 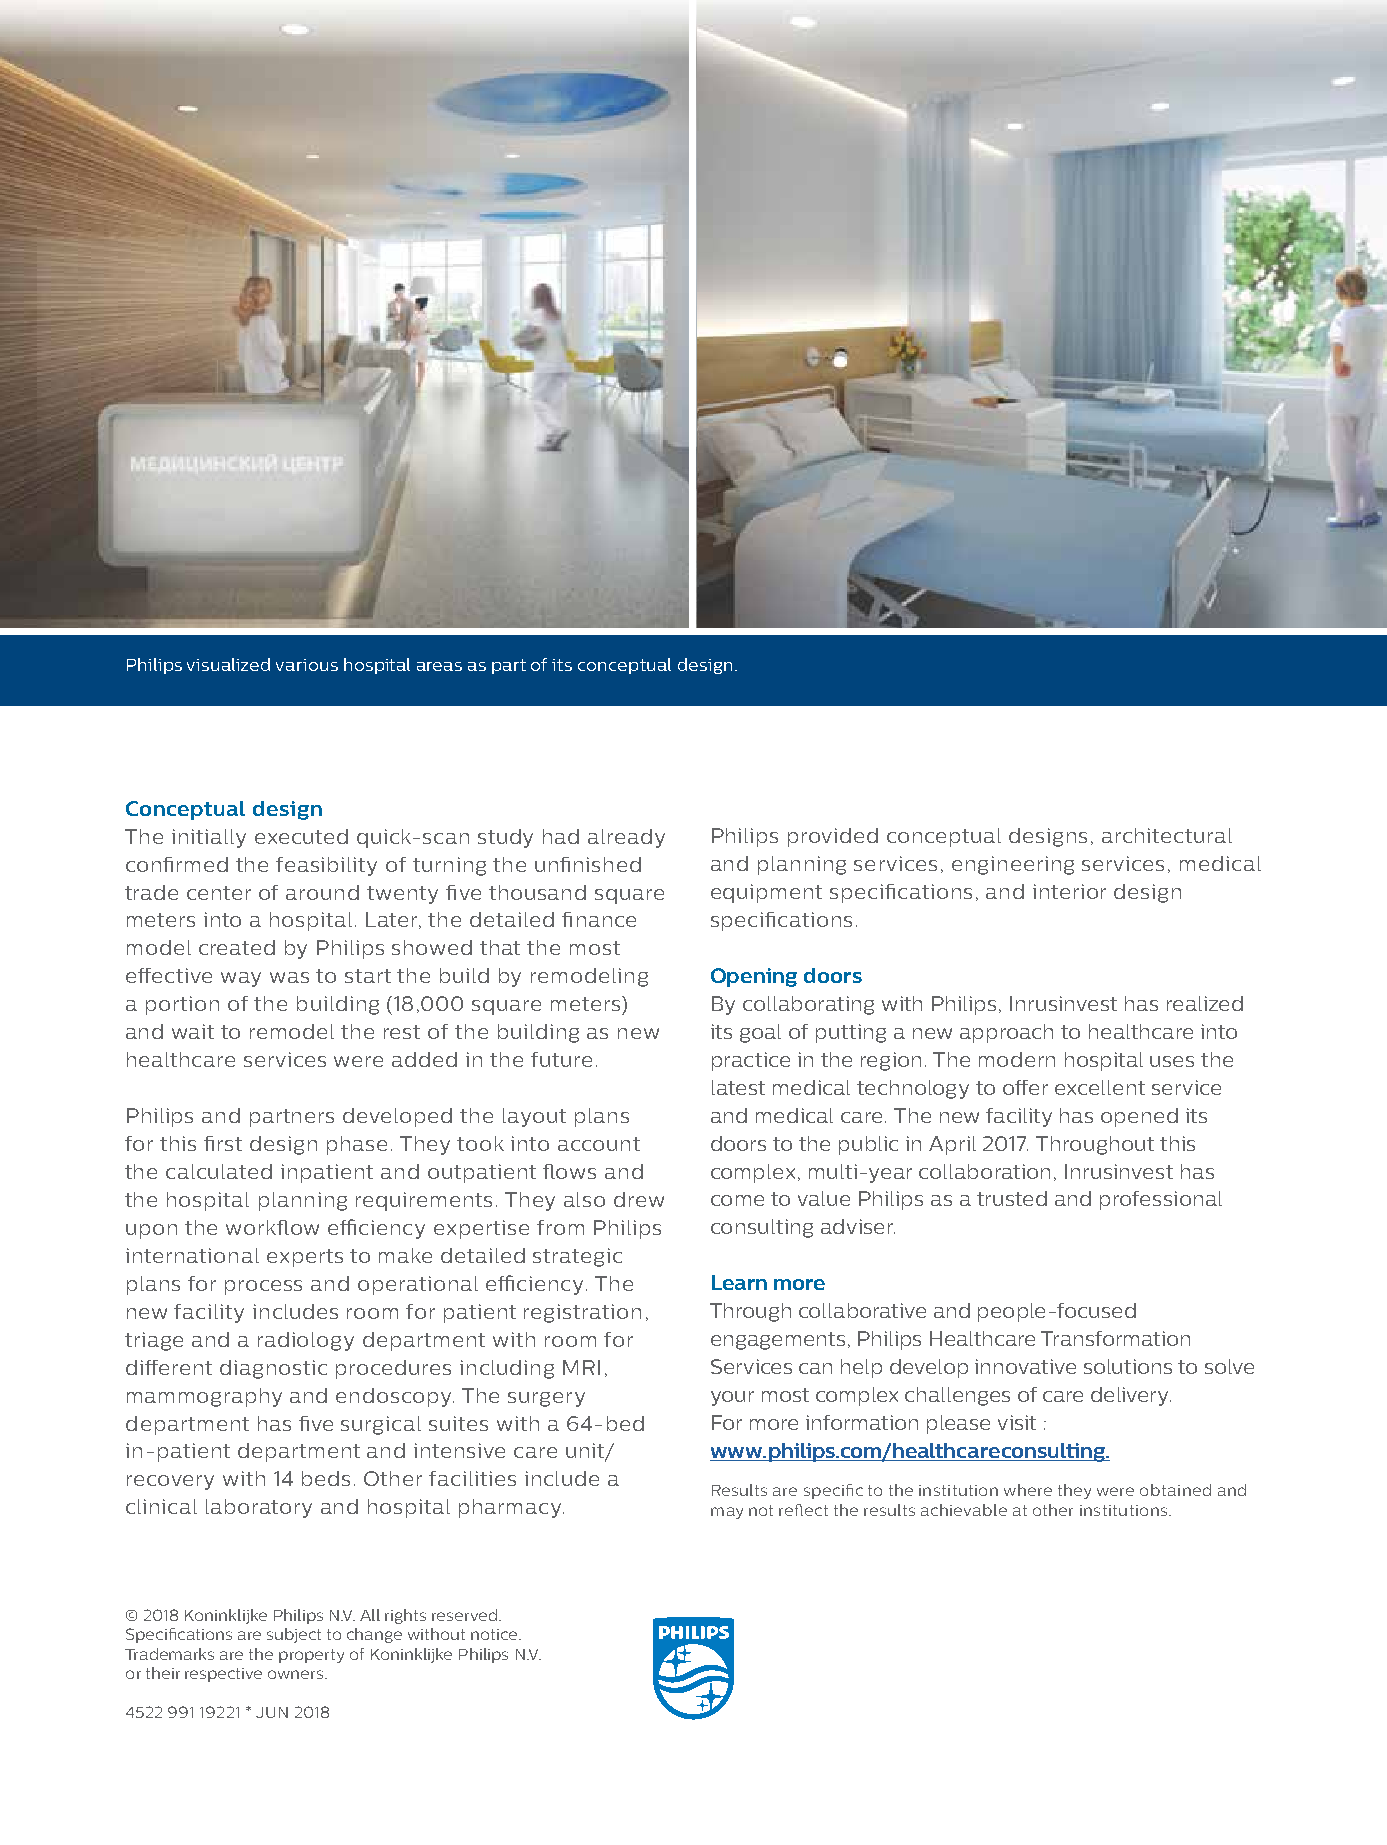 What do you see at coordinates (1131, 1396) in the image?
I see `delivery` at bounding box center [1131, 1396].
